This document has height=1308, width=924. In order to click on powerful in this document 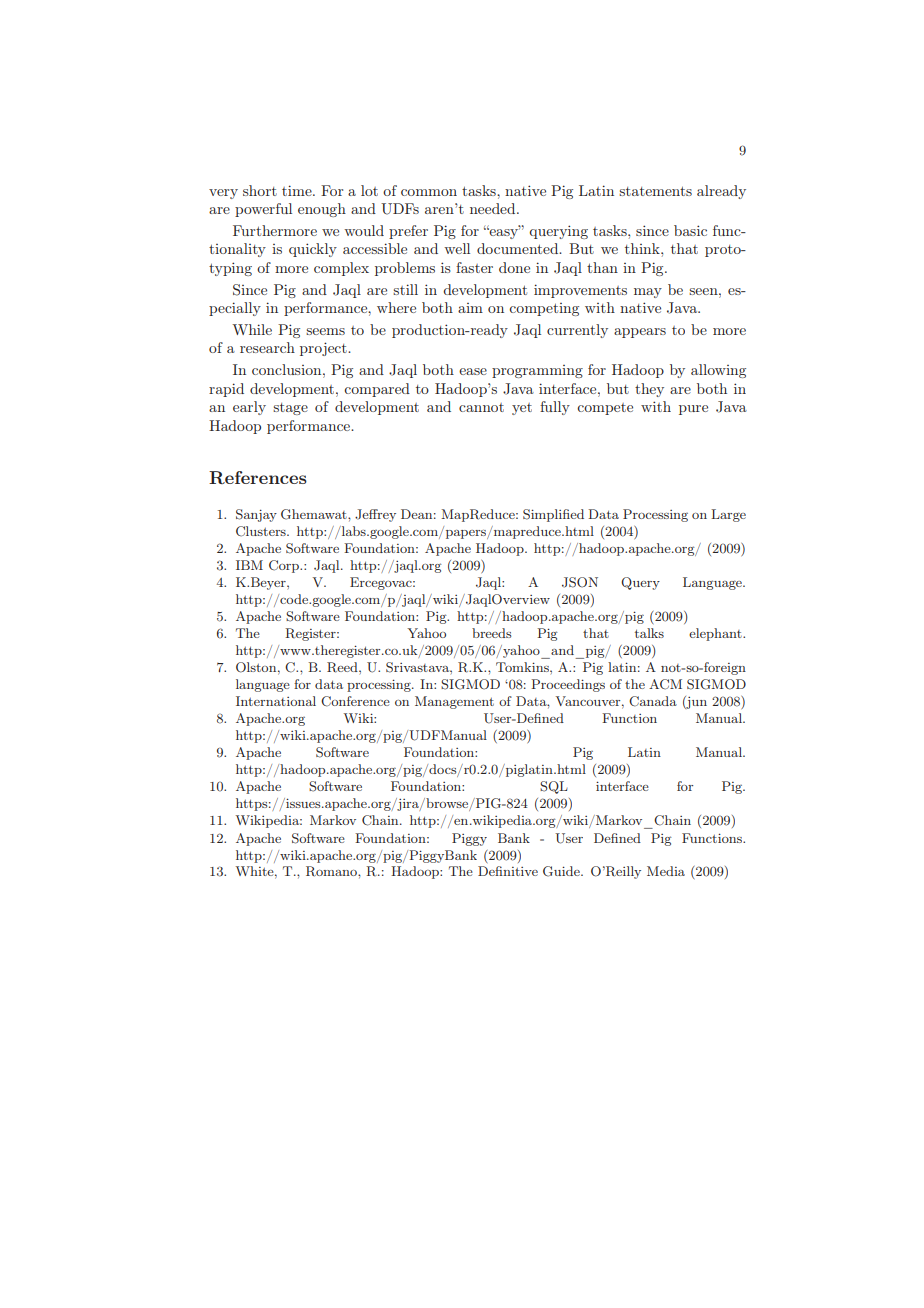, I will do `click(263, 210)`.
